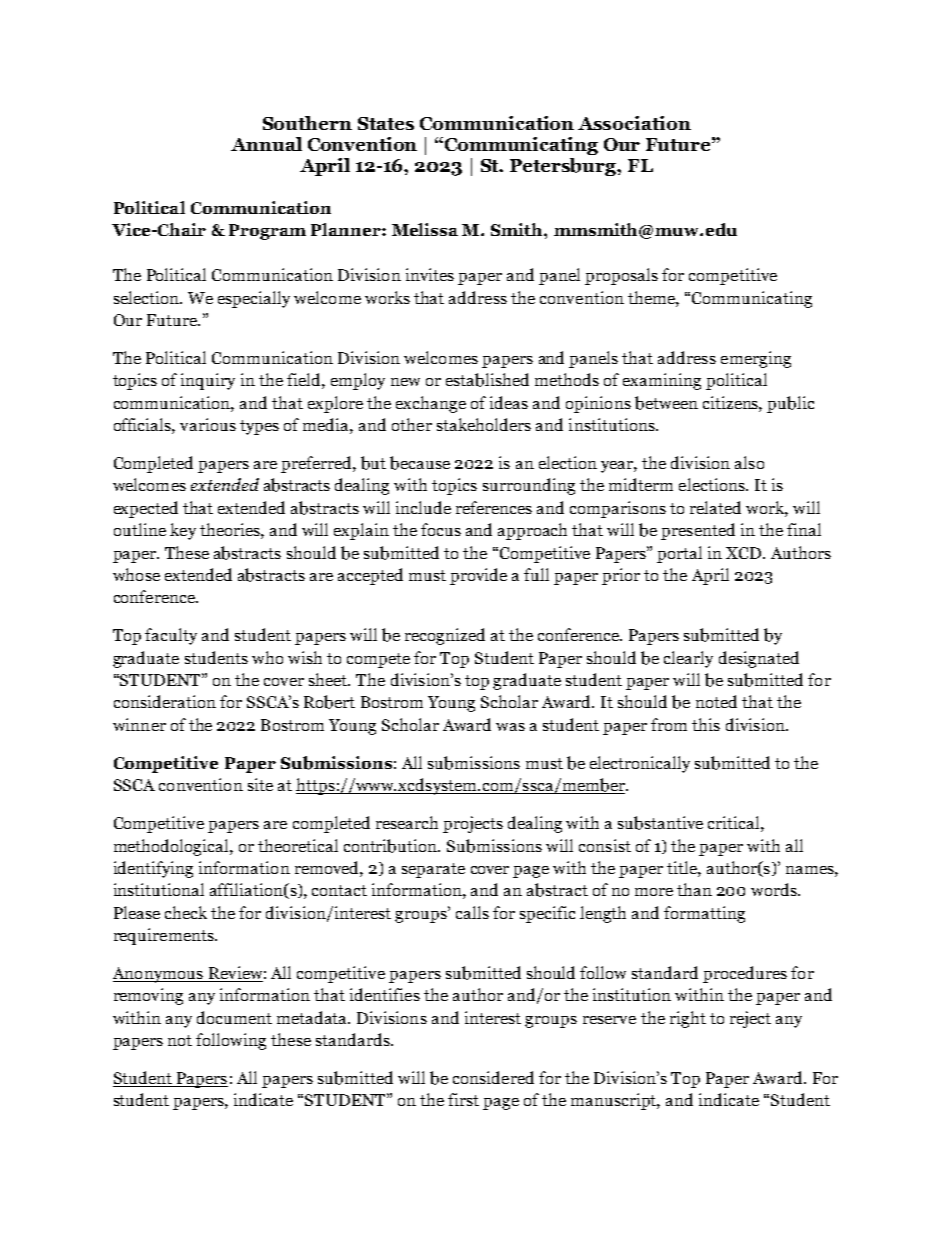 Image resolution: width=952 pixels, height=1233 pixels. Describe the element at coordinates (634, 123) in the screenshot. I see `Association` at that location.
